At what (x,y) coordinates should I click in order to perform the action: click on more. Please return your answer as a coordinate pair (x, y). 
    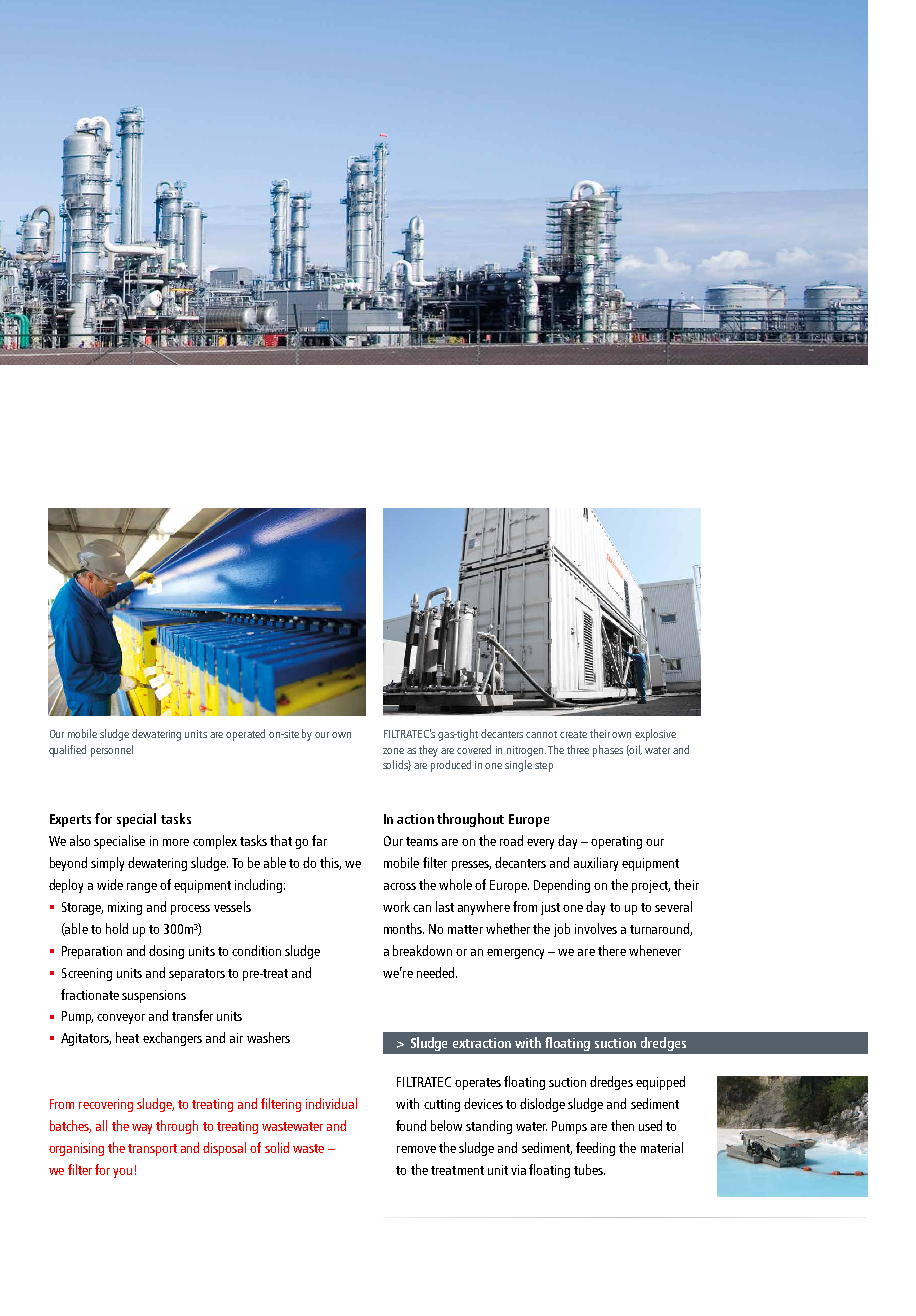
    Looking at the image, I should click on (176, 842).
